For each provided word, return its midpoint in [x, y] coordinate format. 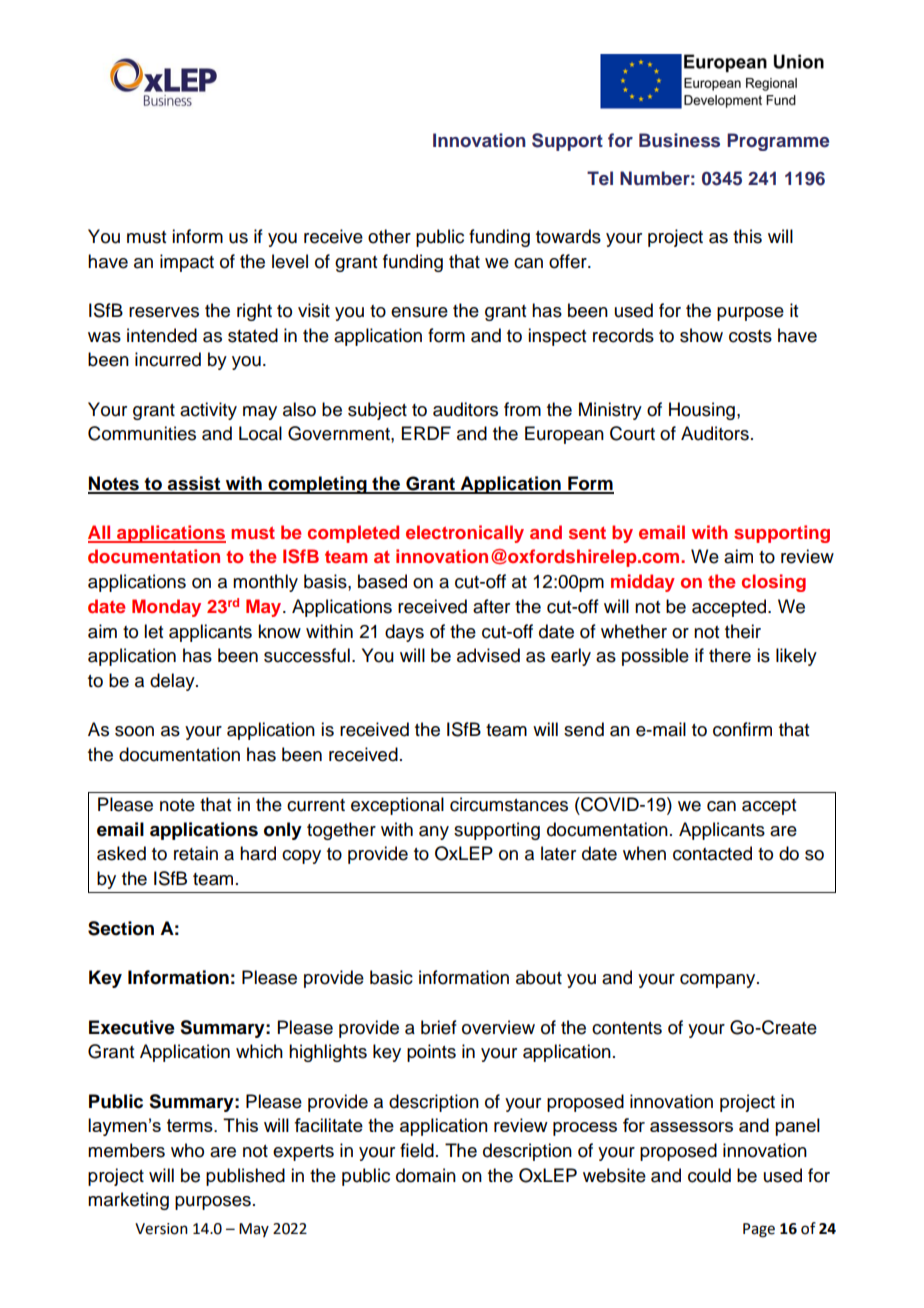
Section [121, 928]
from [522, 409]
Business [679, 140]
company [719, 981]
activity [208, 411]
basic [391, 977]
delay [173, 682]
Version [161, 1229]
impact [187, 263]
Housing [702, 411]
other [389, 236]
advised [488, 655]
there [730, 655]
